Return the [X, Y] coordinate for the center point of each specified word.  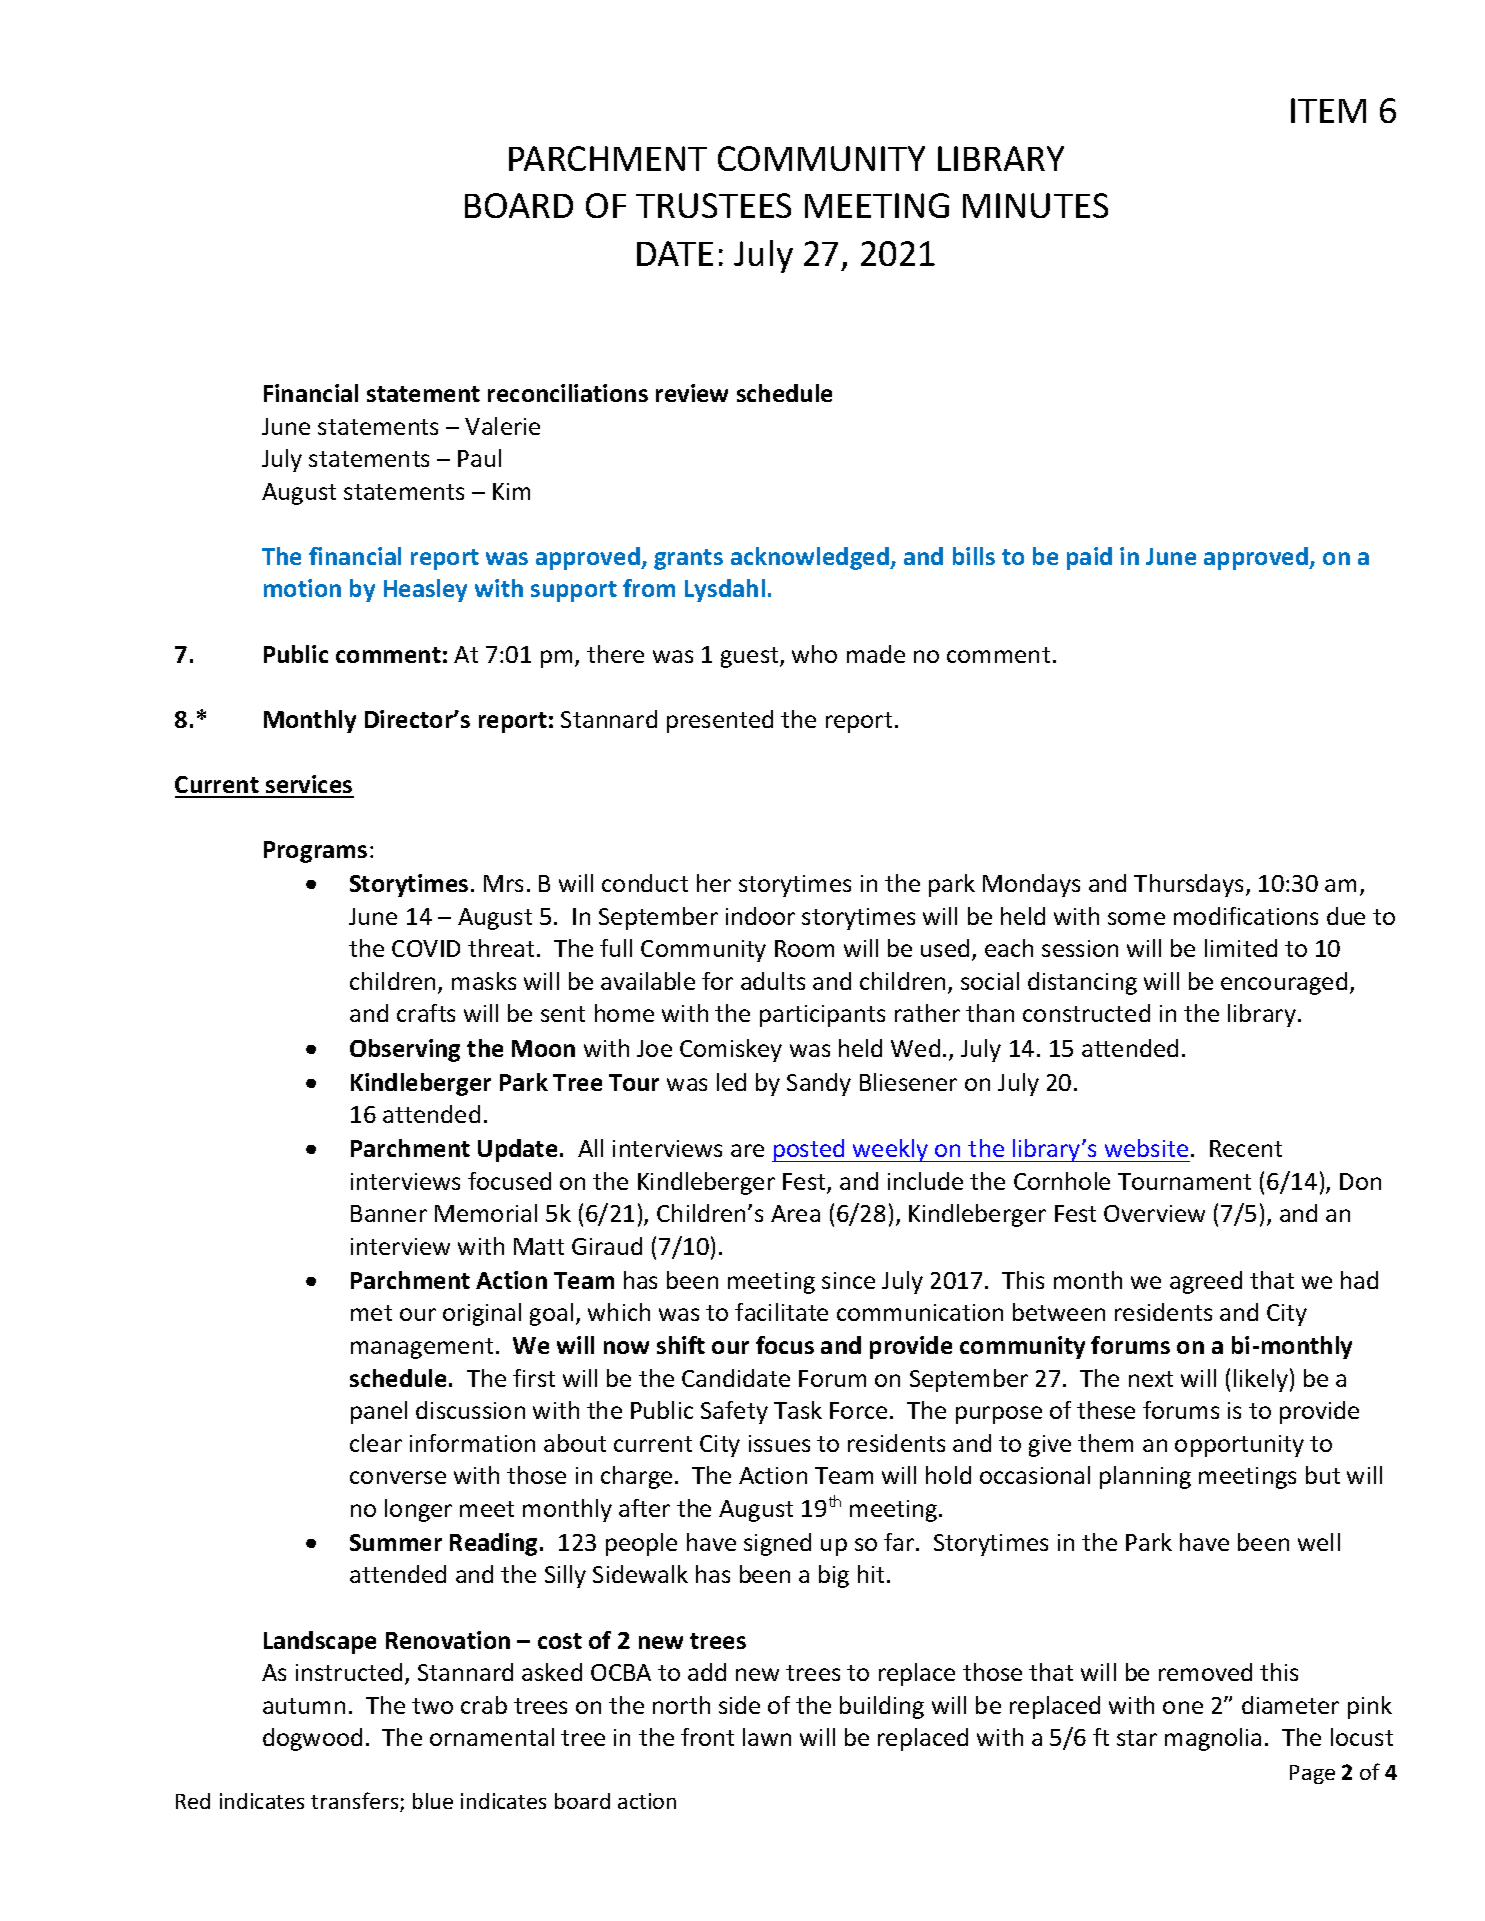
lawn [767, 1737]
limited [1241, 948]
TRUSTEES [713, 205]
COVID [426, 948]
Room [804, 948]
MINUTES [1035, 205]
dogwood [312, 1739]
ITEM [1328, 110]
